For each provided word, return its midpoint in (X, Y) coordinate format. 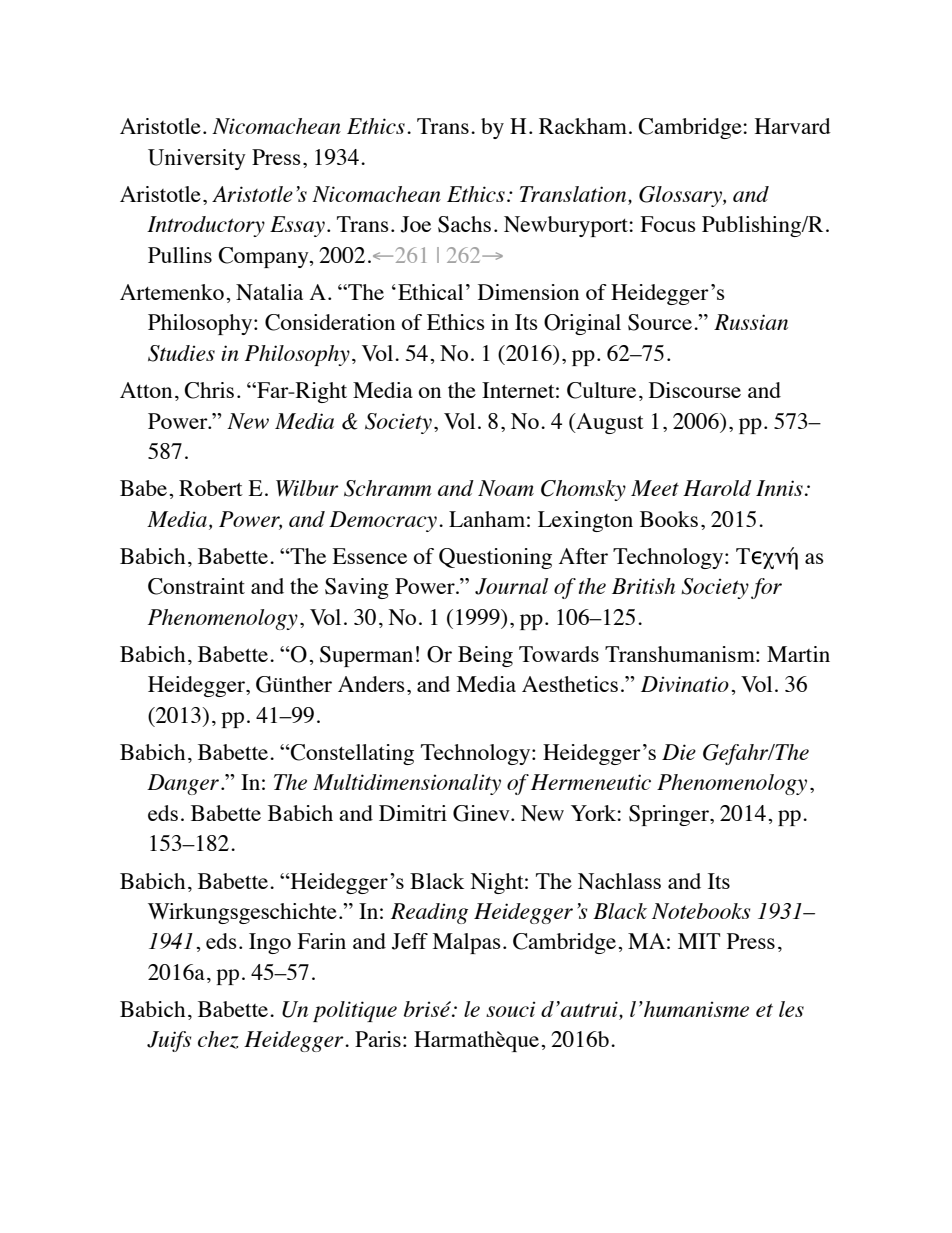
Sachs (464, 224)
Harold (717, 488)
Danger (184, 784)
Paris (378, 1039)
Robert (211, 488)
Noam (506, 488)
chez (218, 1040)
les (791, 1009)
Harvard (793, 126)
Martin (798, 654)
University (197, 159)
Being (485, 656)
